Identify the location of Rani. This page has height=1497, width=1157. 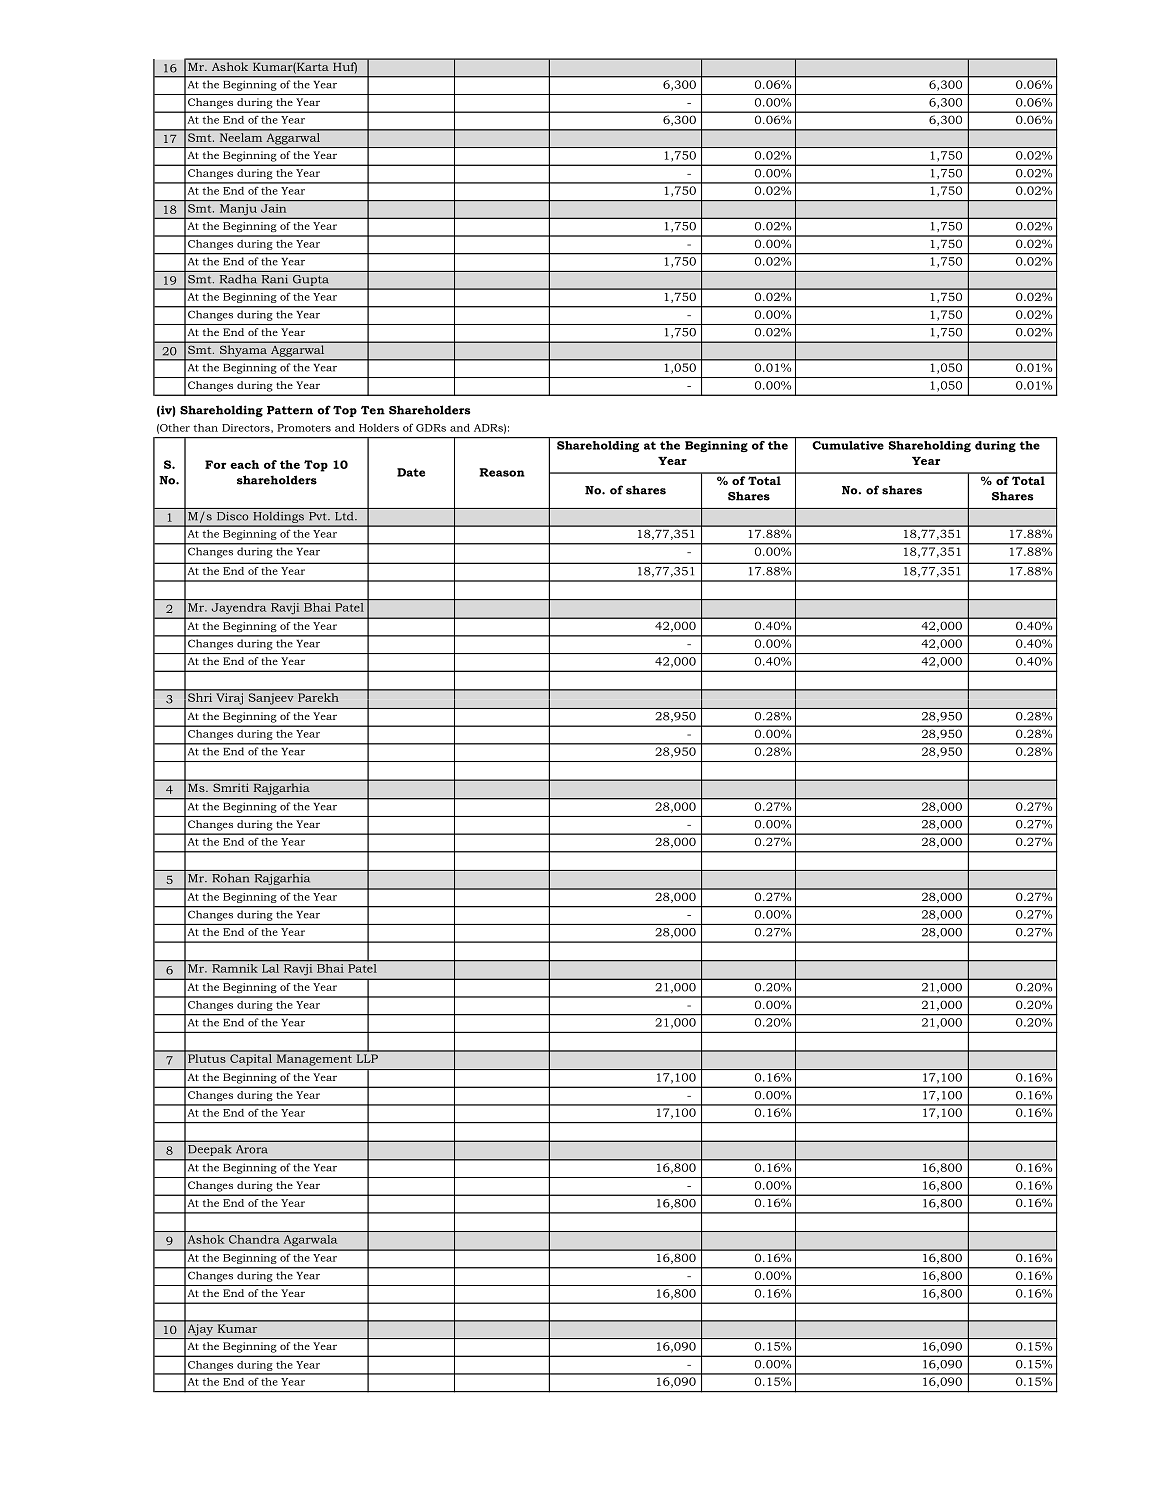
(275, 279).
